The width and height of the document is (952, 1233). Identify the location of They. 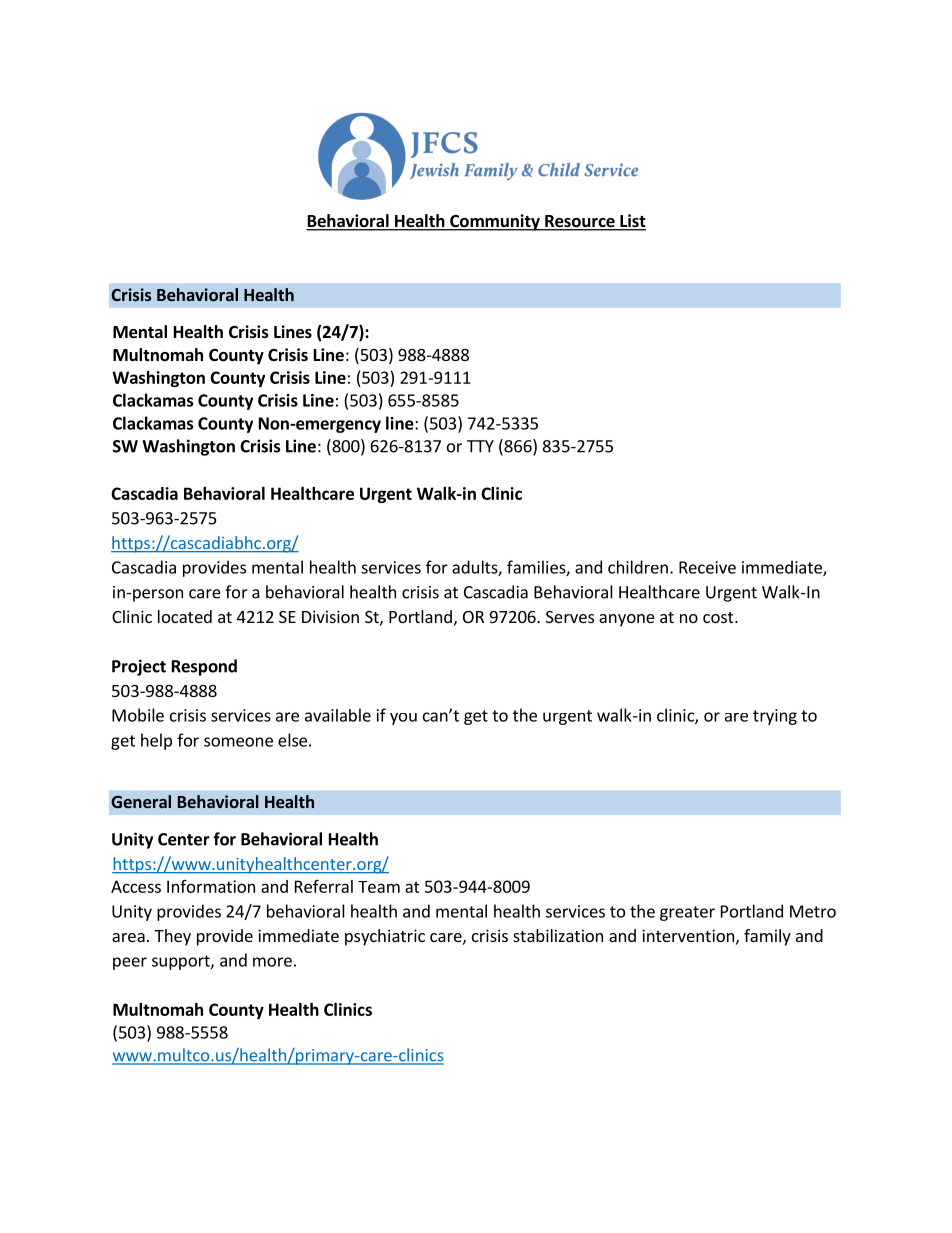
(172, 937).
